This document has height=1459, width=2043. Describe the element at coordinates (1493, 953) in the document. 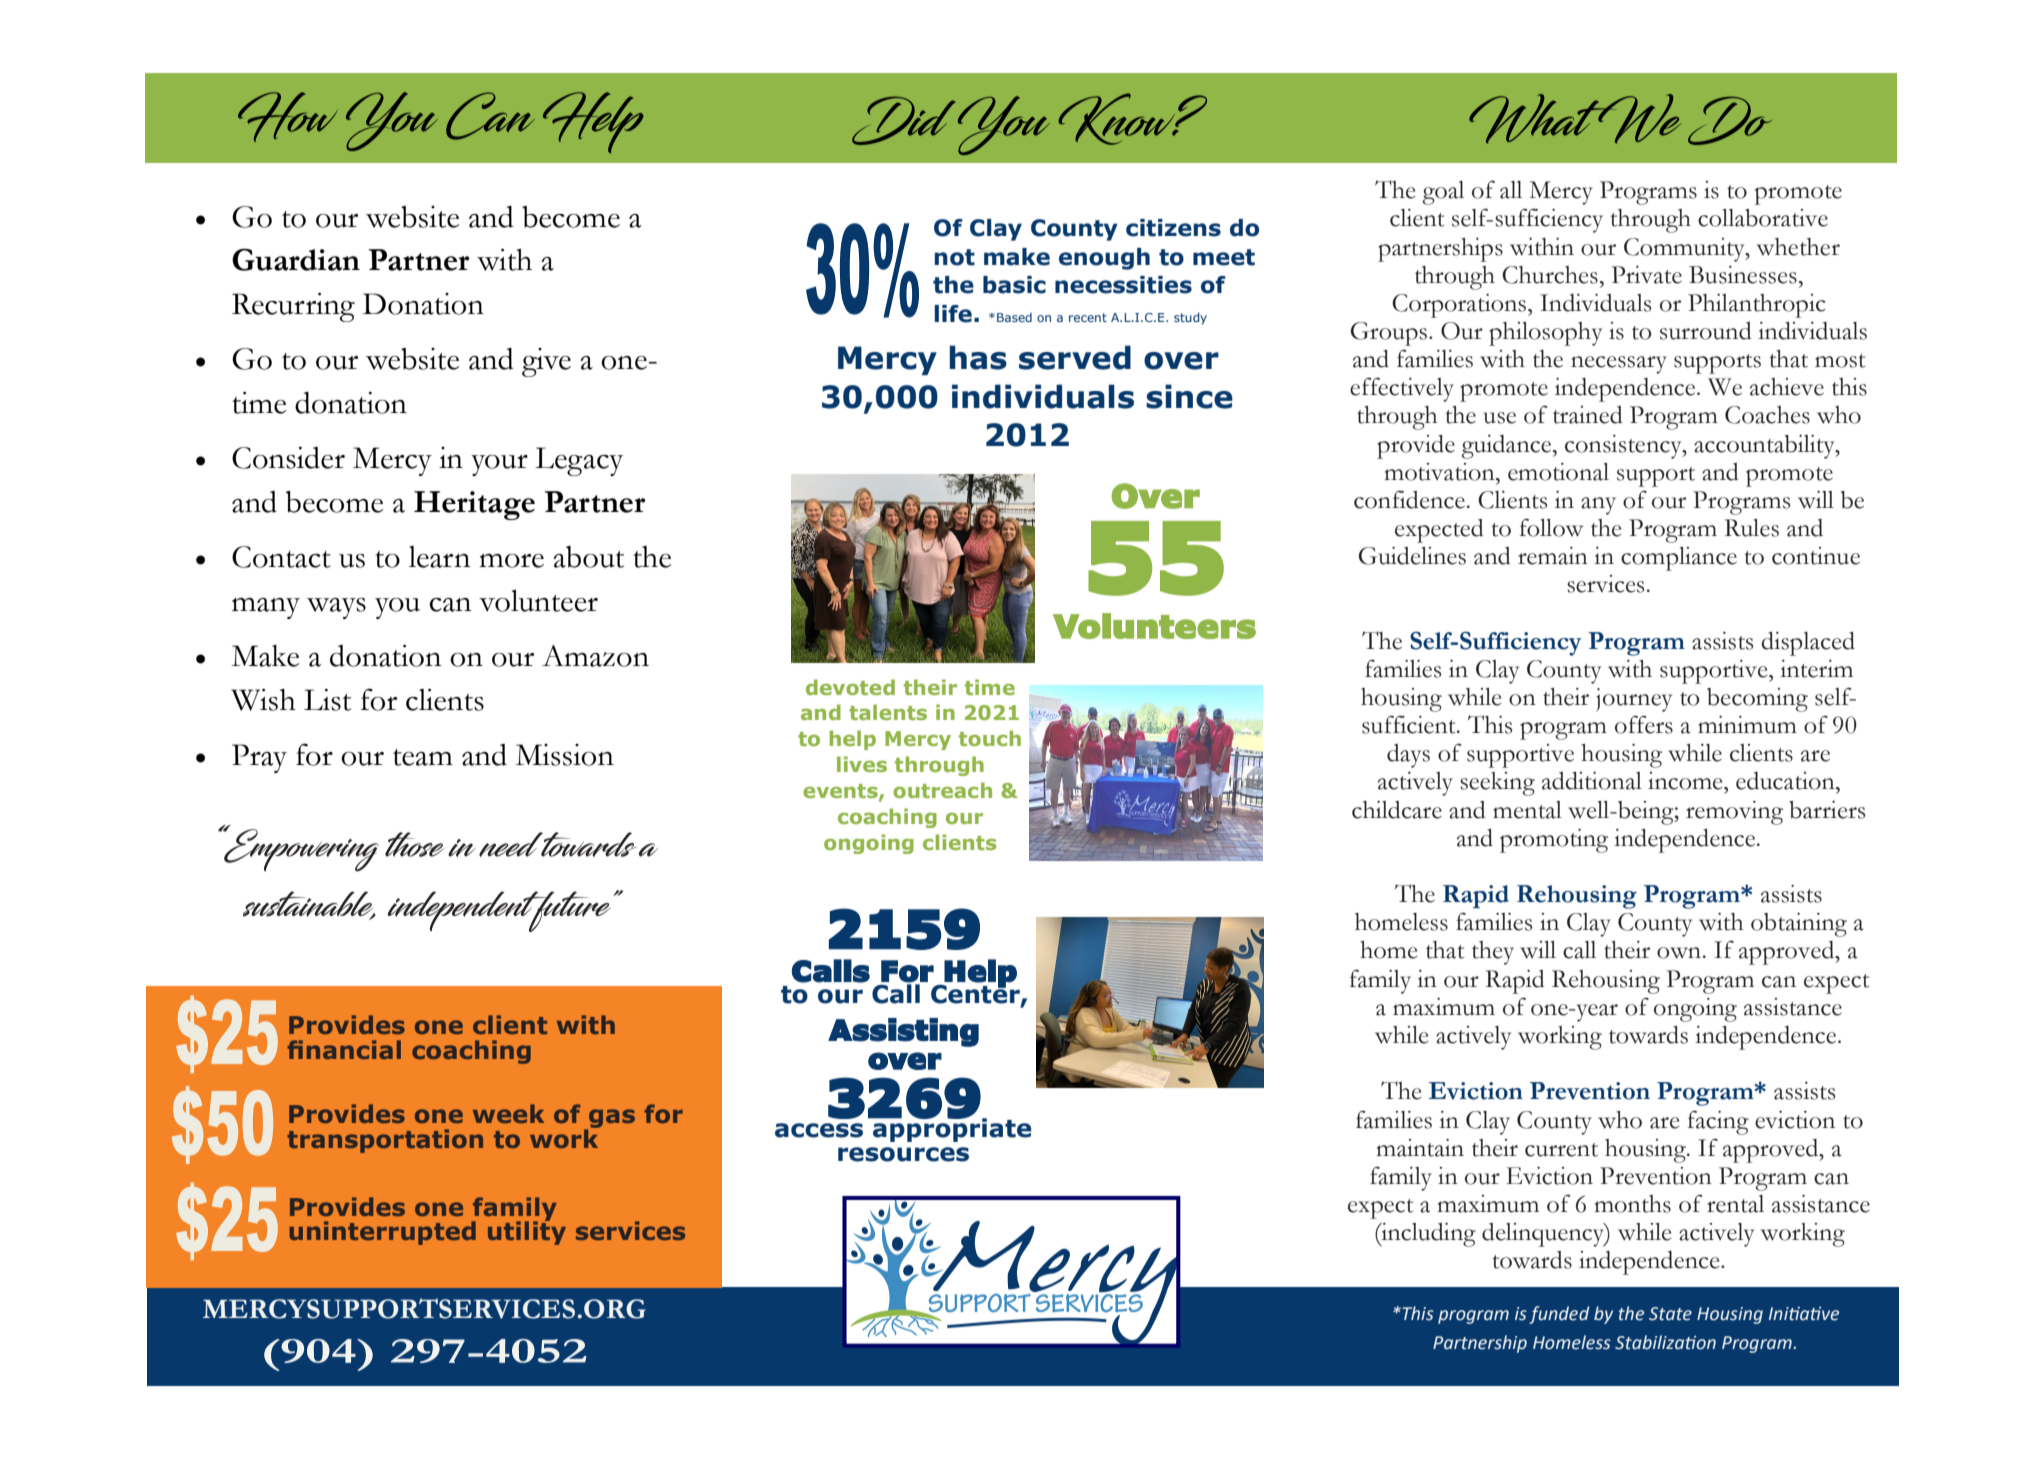

I see `they` at that location.
